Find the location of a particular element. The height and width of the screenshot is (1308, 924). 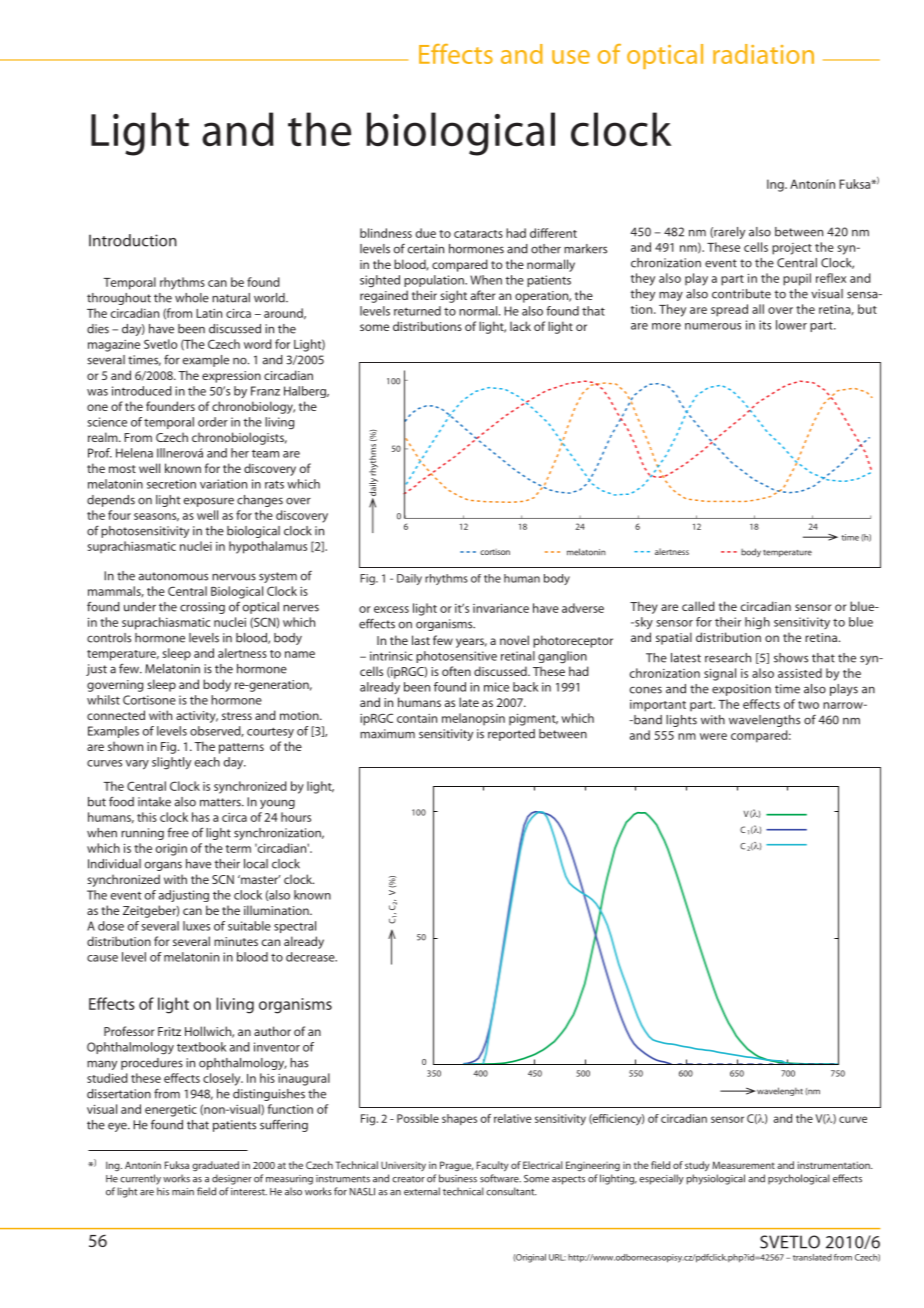

contain is located at coordinates (417, 718).
